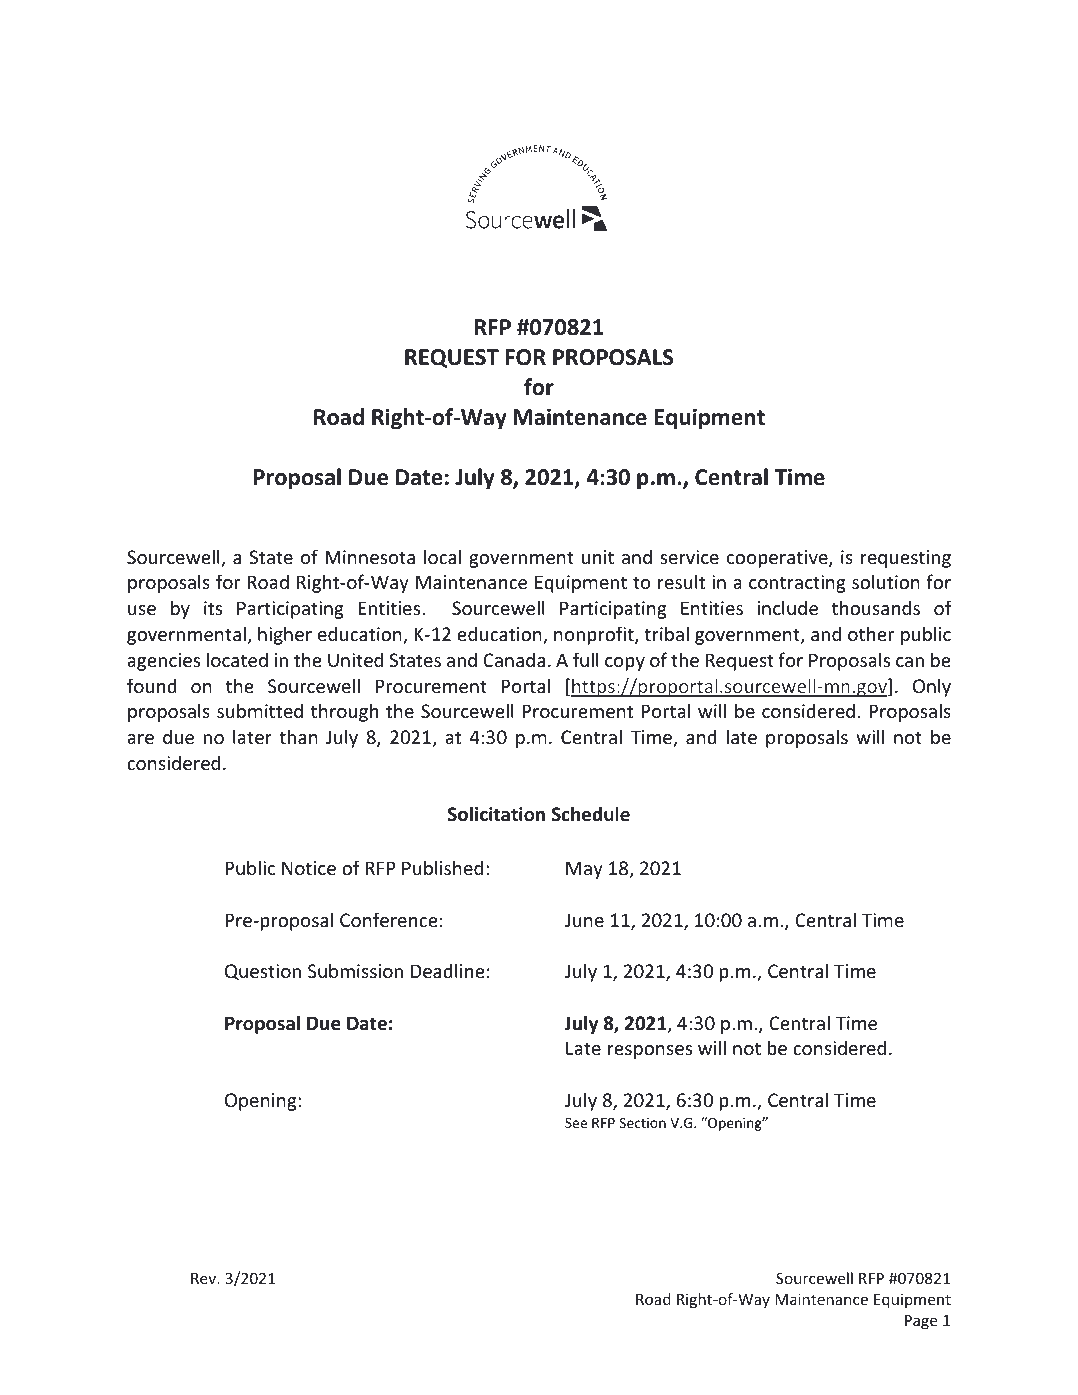 The width and height of the screenshot is (1078, 1395). I want to click on May, so click(584, 870).
